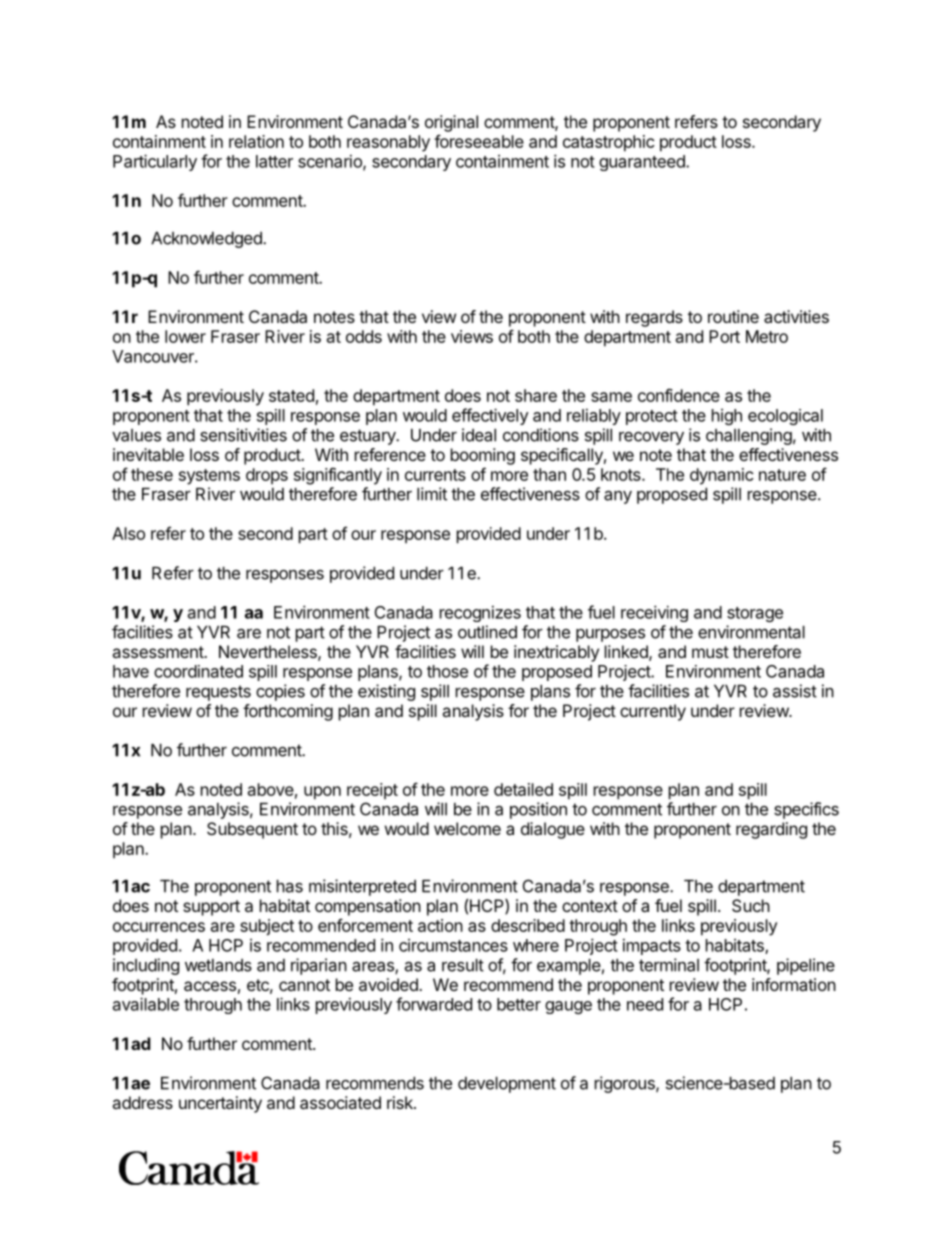 The image size is (952, 1233). I want to click on relation, so click(256, 141).
